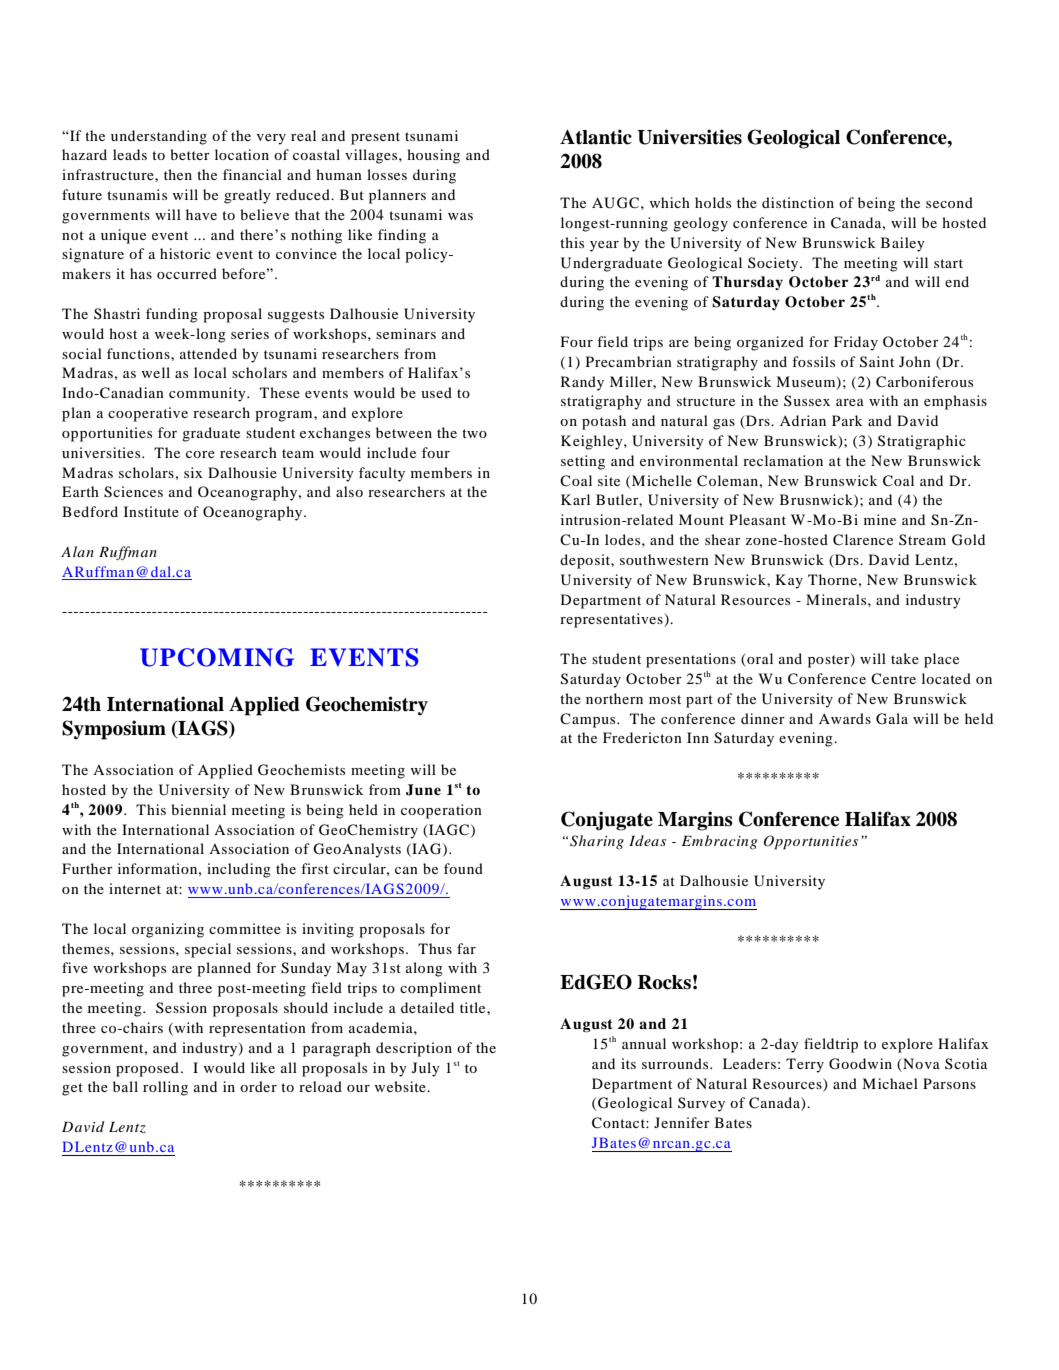  Describe the element at coordinates (165, 1088) in the page. I see `rolling` at that location.
